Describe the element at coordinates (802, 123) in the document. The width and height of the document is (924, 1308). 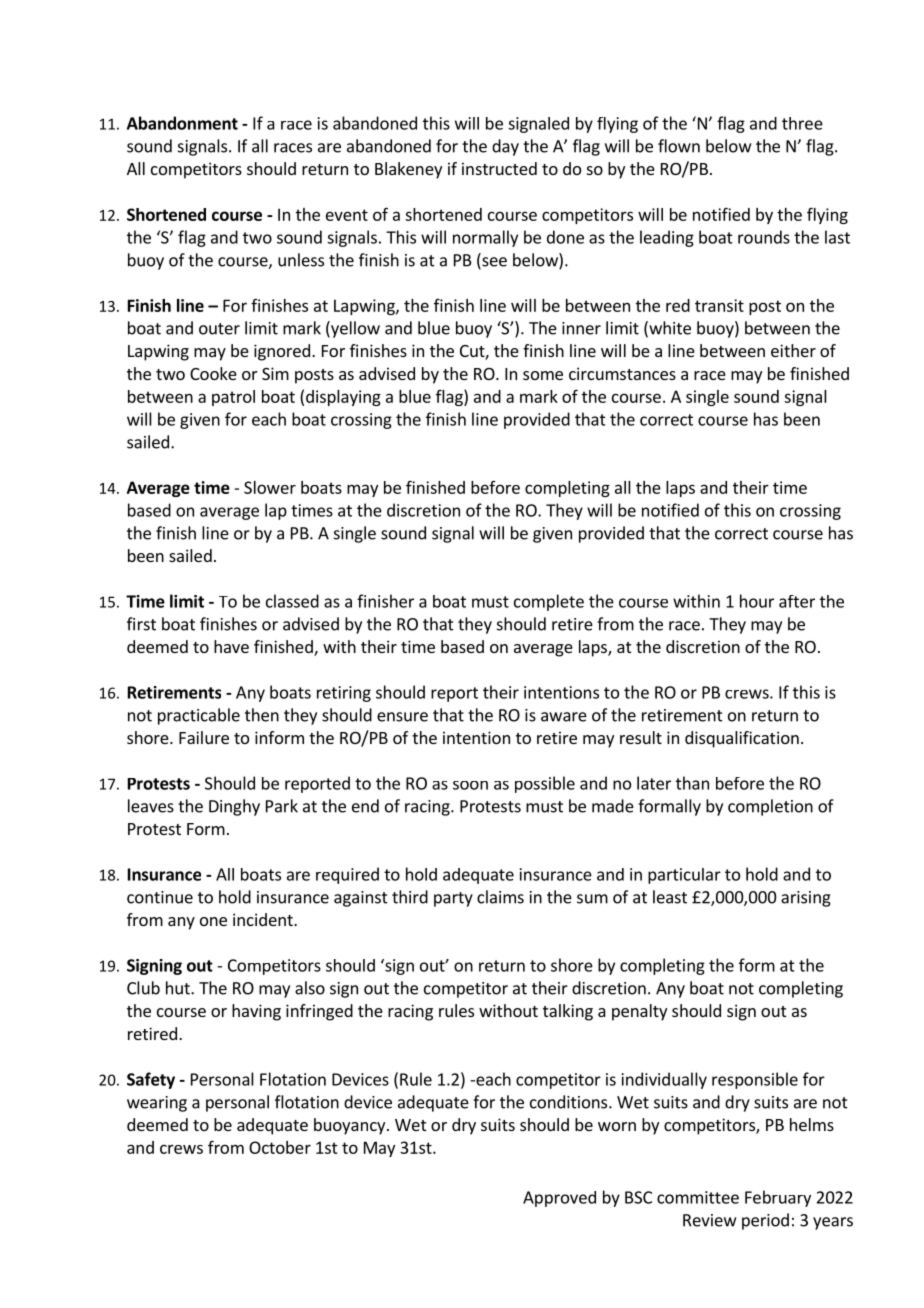
I see `three` at that location.
